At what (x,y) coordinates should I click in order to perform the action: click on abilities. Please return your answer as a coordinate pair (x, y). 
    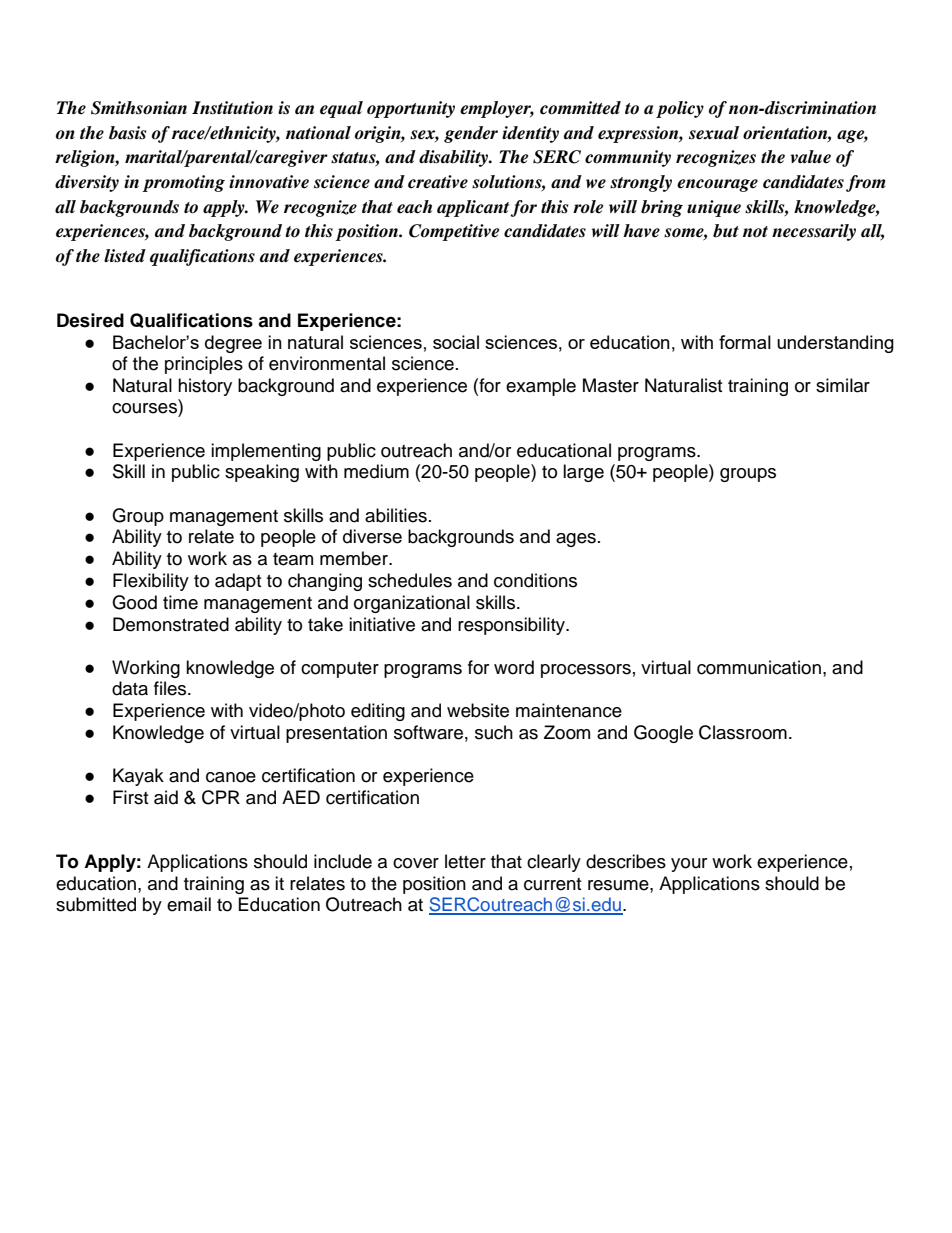
    Looking at the image, I should click on (396, 515).
